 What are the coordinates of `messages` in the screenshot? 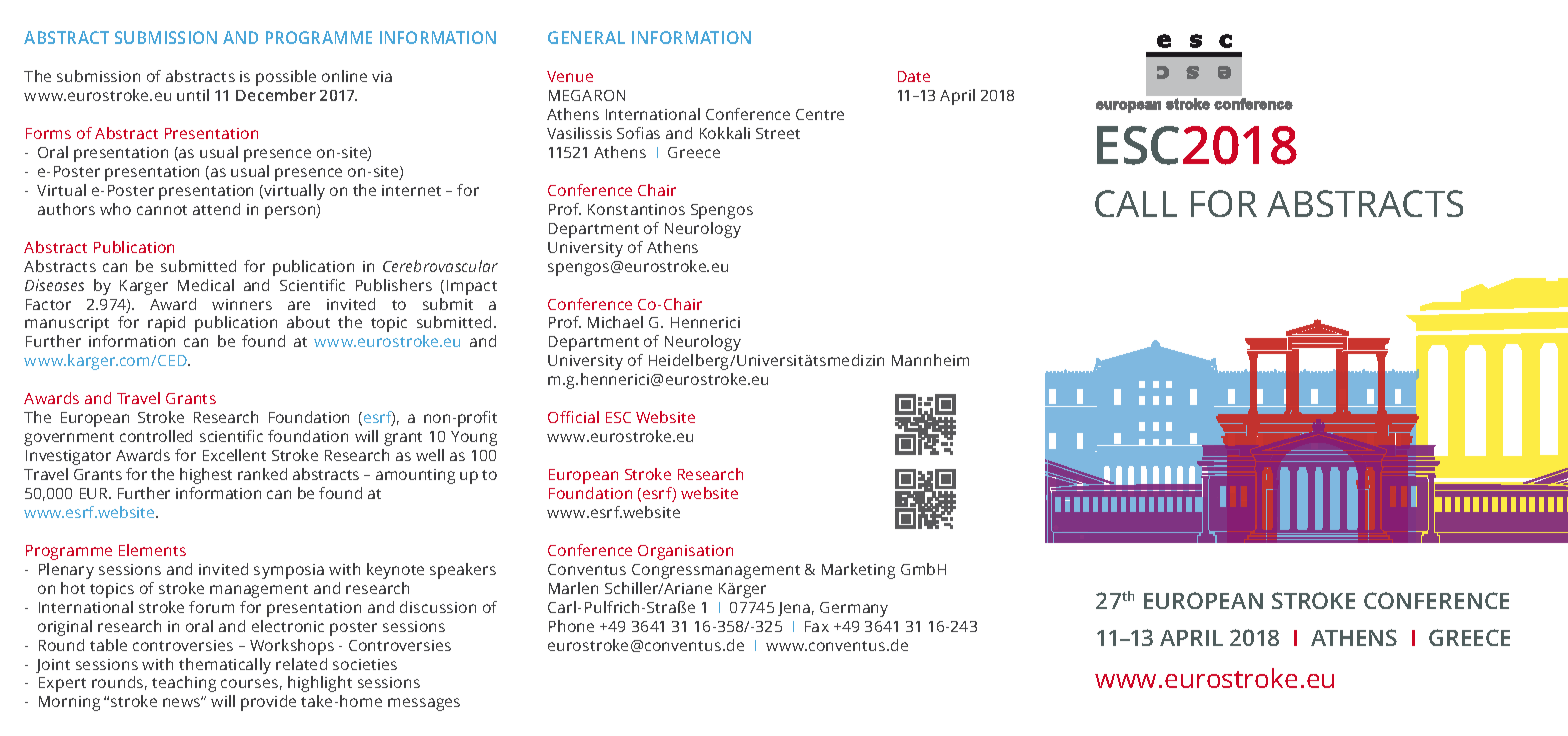 It's located at (424, 704).
